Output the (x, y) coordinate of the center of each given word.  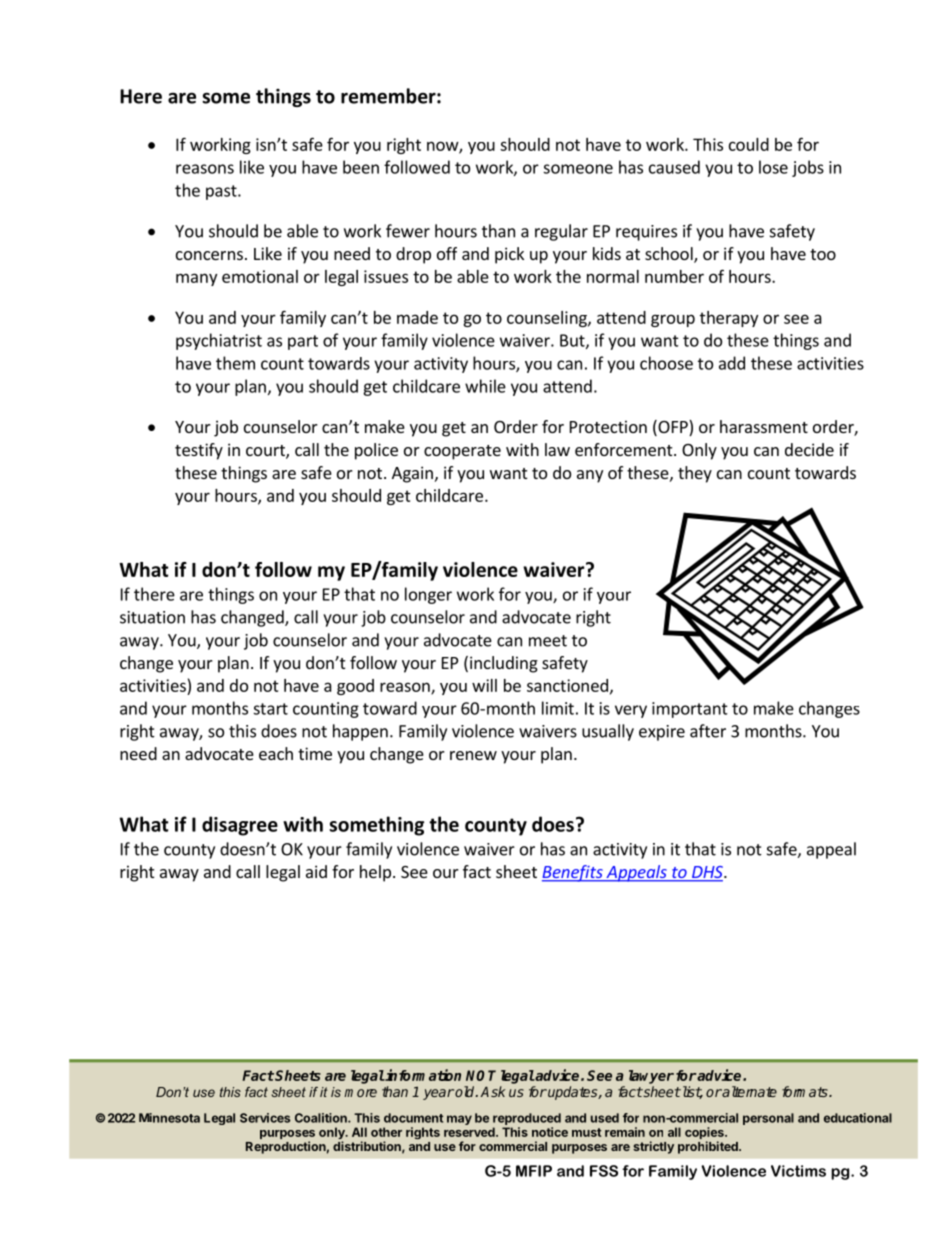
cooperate (462, 452)
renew (473, 755)
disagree (240, 826)
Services (265, 1118)
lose (773, 167)
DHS (707, 873)
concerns (209, 255)
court (266, 452)
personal (768, 1119)
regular (561, 232)
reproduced (527, 1119)
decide (809, 449)
